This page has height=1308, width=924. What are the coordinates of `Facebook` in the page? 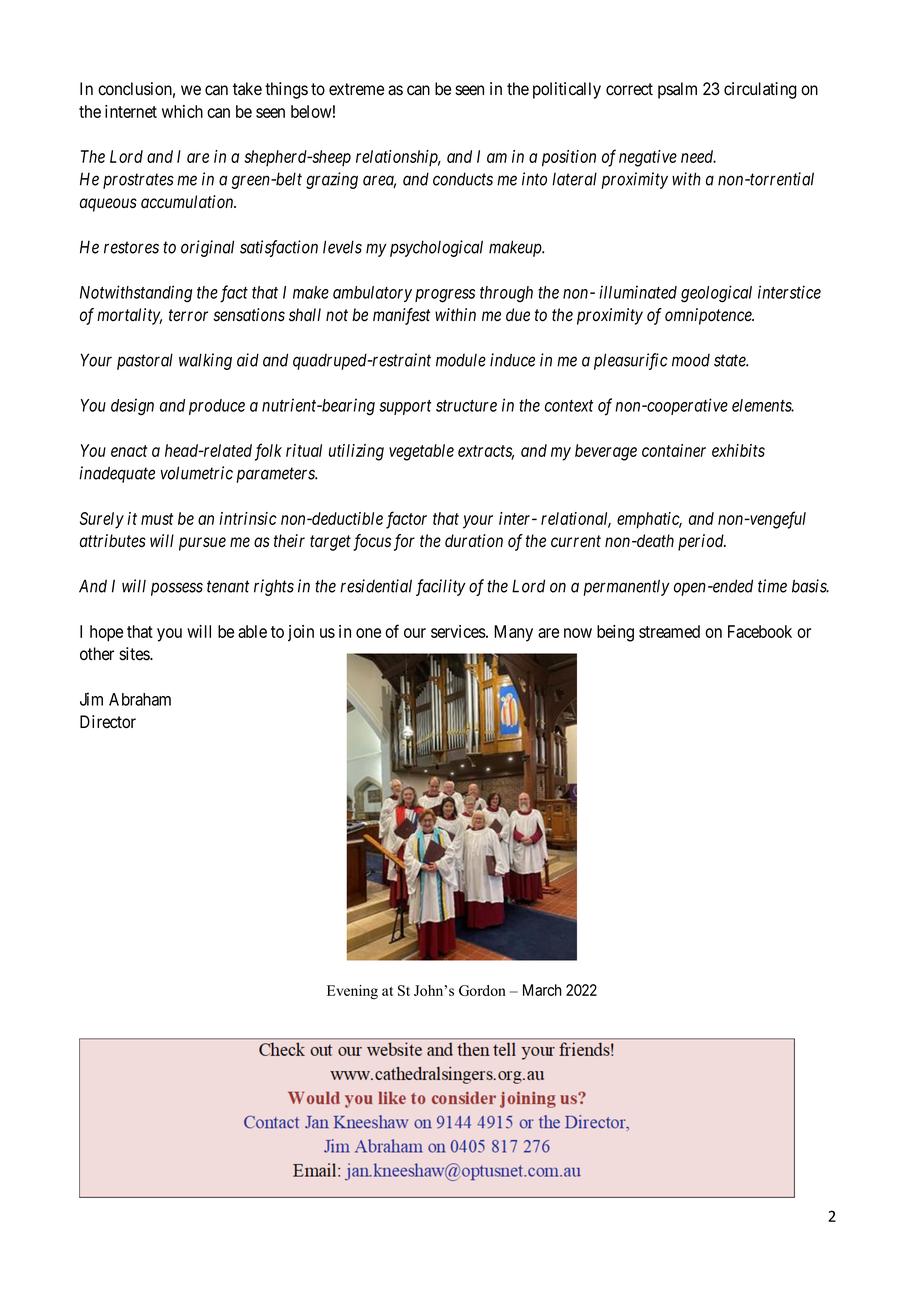 It's located at (760, 631).
